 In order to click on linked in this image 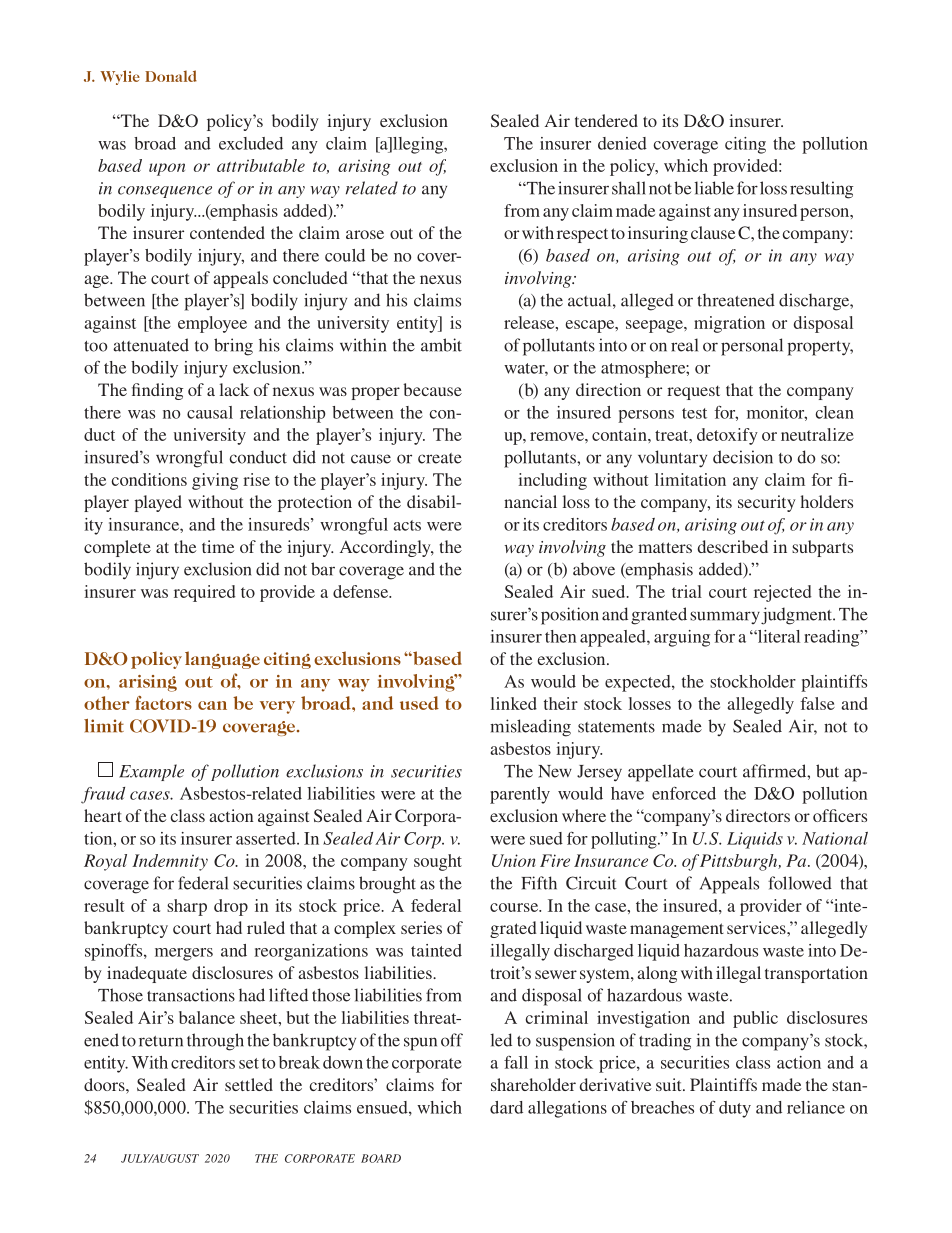, I will do `click(514, 703)`.
